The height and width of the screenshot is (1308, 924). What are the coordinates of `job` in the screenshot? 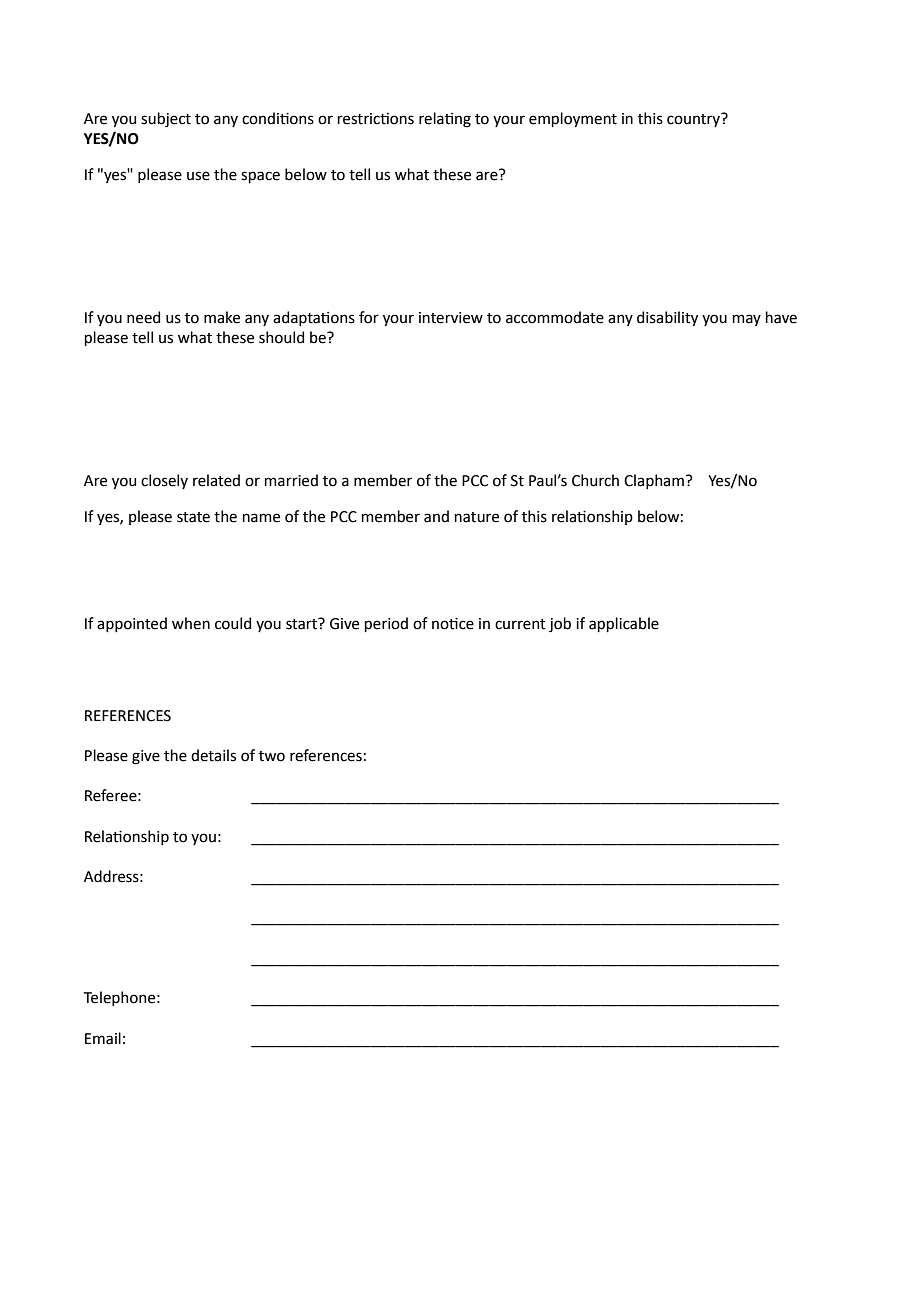 It's located at (560, 624).
